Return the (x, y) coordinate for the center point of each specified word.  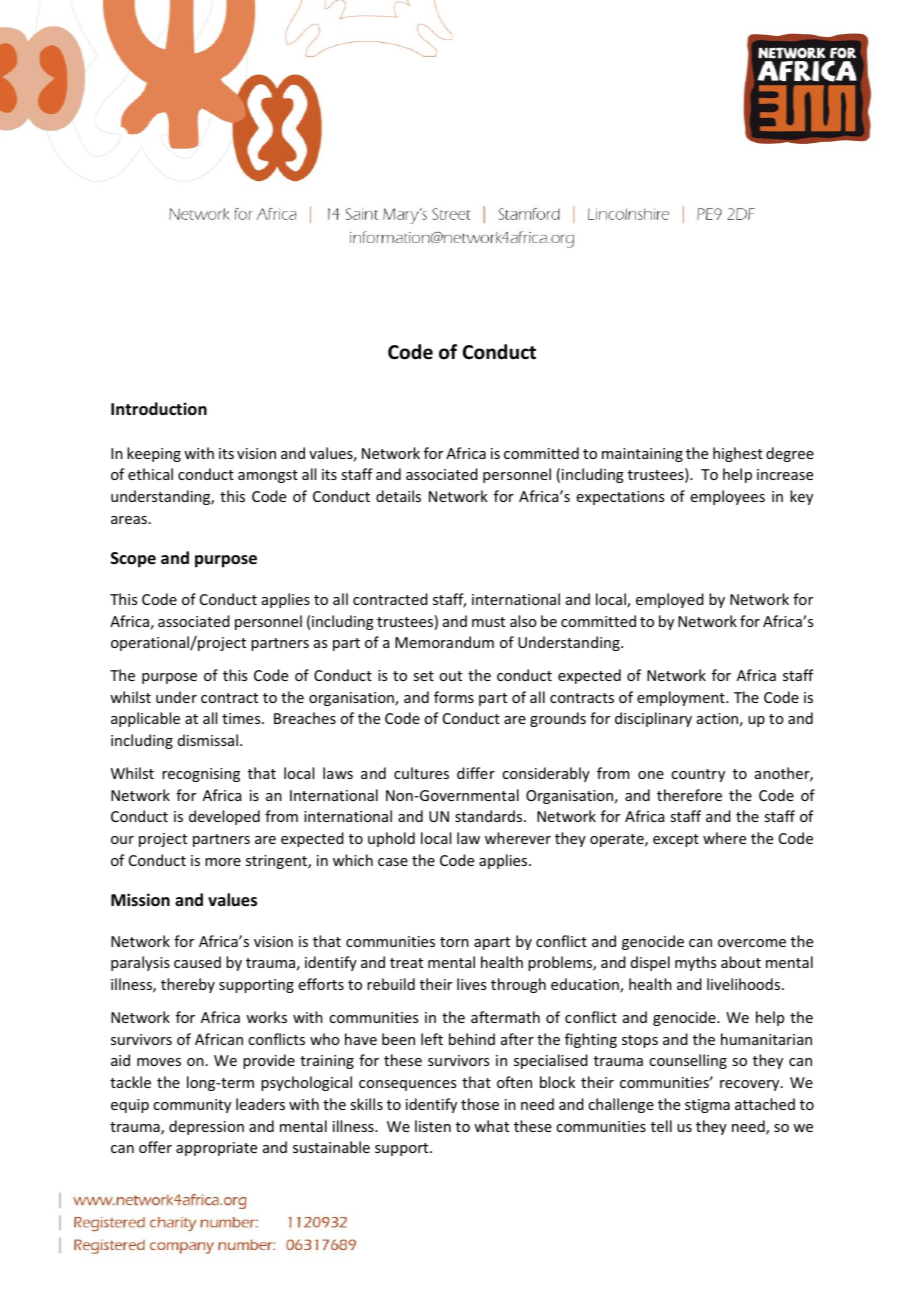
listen (433, 1126)
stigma (707, 1106)
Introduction (159, 409)
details (398, 496)
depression (206, 1127)
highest (738, 454)
